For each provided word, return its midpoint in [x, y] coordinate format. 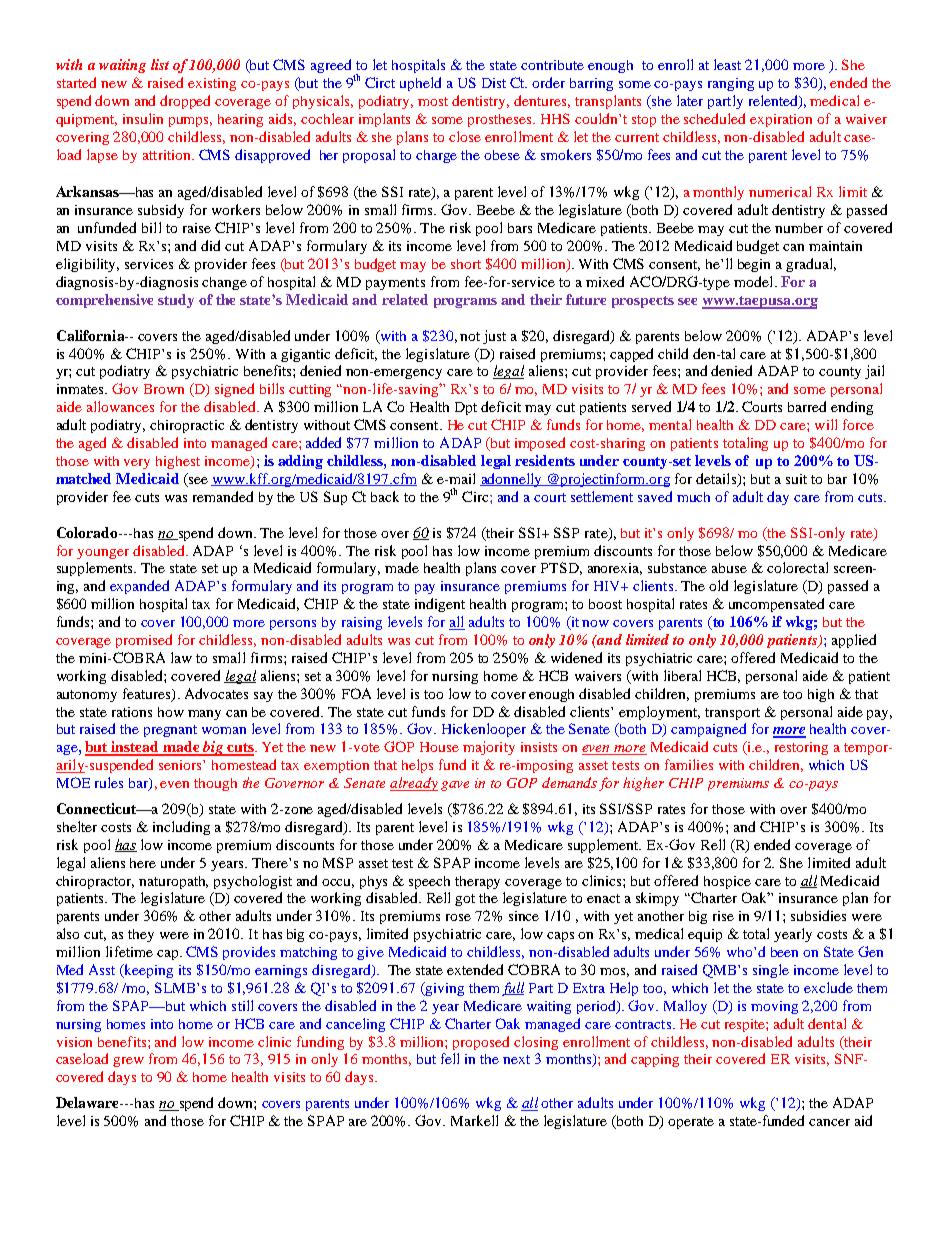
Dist [494, 83]
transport [732, 714]
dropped [185, 102]
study [176, 301]
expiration [781, 120]
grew [128, 1062]
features [148, 694]
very [137, 464]
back [385, 496]
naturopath [173, 882]
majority [489, 748]
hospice [727, 882]
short [466, 264]
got [465, 900]
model [755, 281]
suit [796, 479]
